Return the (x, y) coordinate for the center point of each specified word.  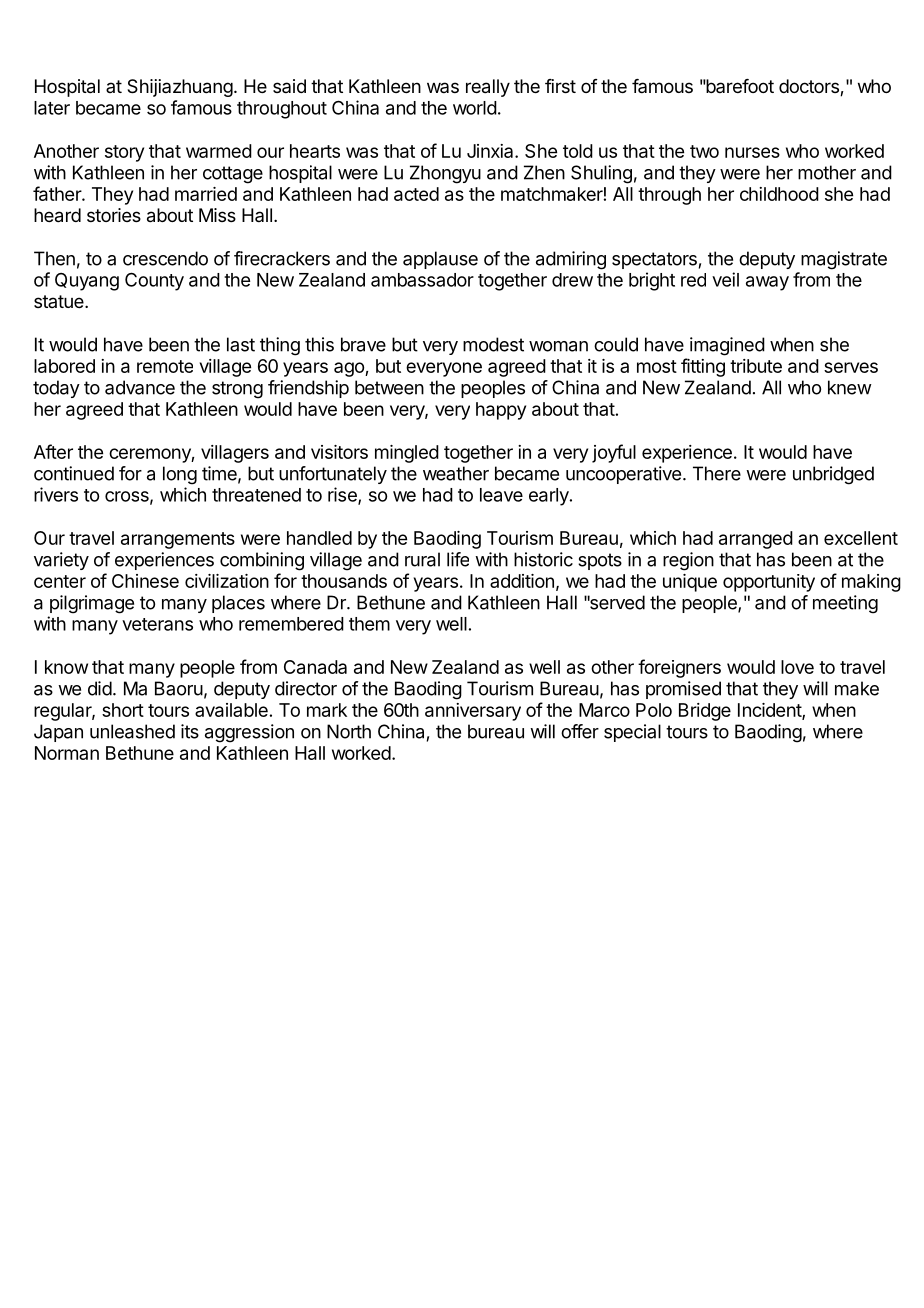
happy (501, 411)
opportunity (769, 583)
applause (440, 260)
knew (850, 387)
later (52, 108)
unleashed (132, 731)
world (475, 108)
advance (140, 387)
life (458, 559)
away (767, 283)
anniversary (473, 712)
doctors (810, 87)
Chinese (145, 581)
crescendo (165, 258)
